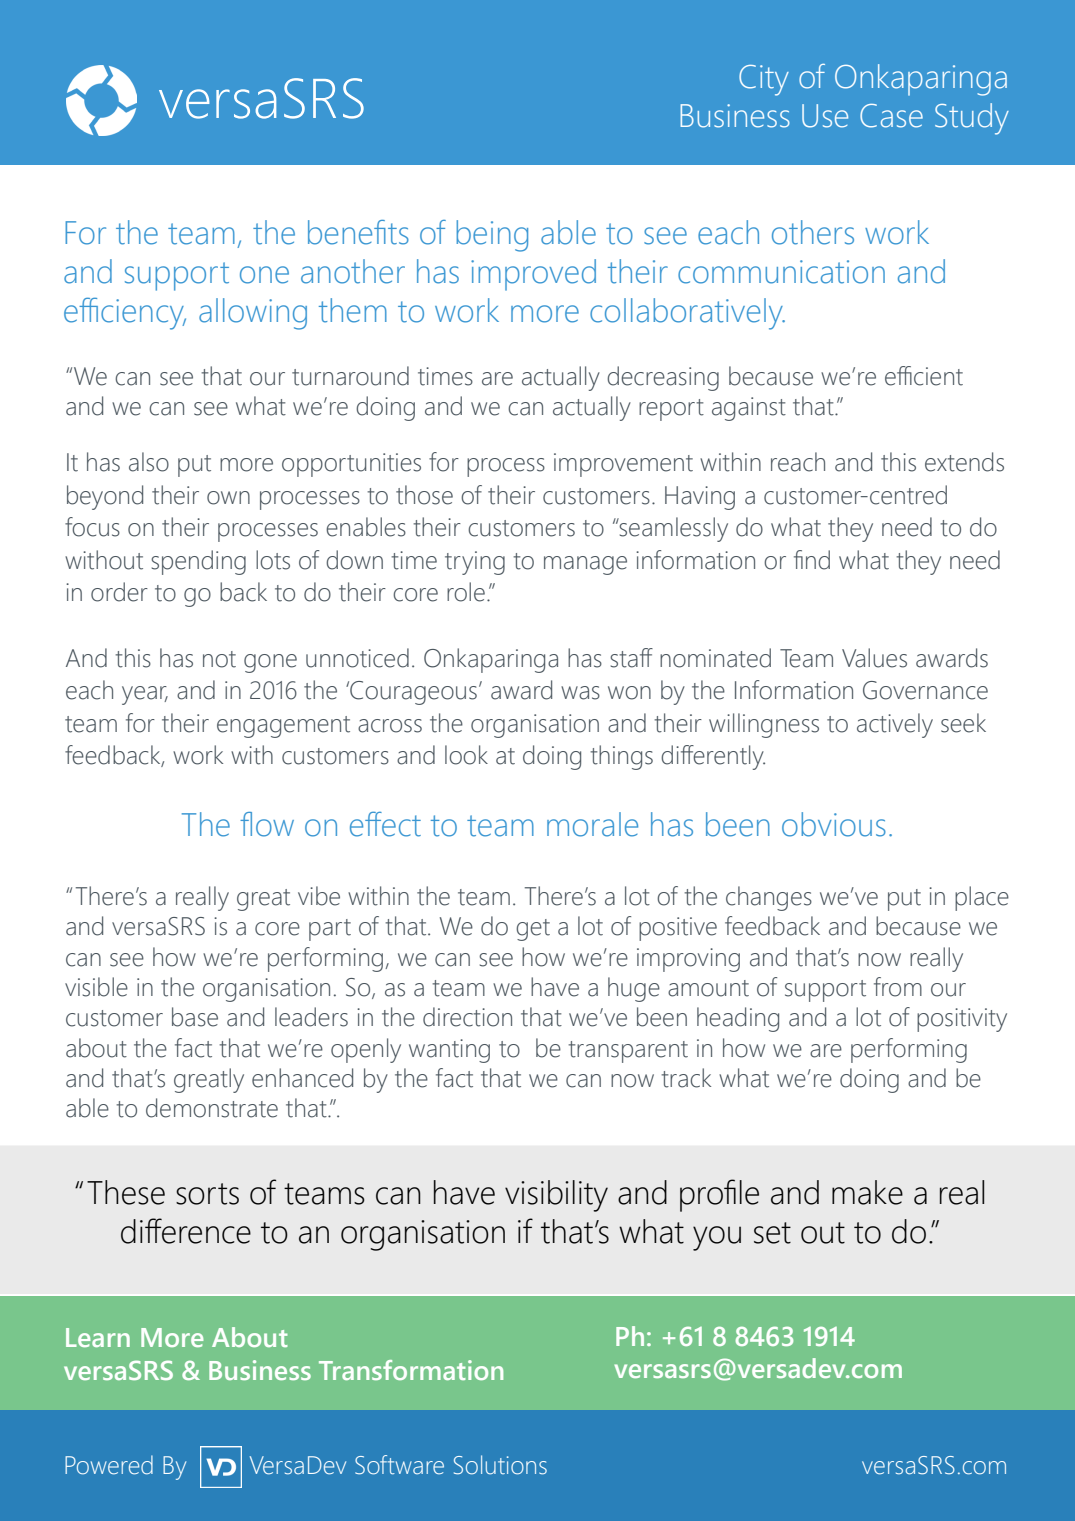 Image resolution: width=1075 pixels, height=1521 pixels. I want to click on flow, so click(267, 824).
